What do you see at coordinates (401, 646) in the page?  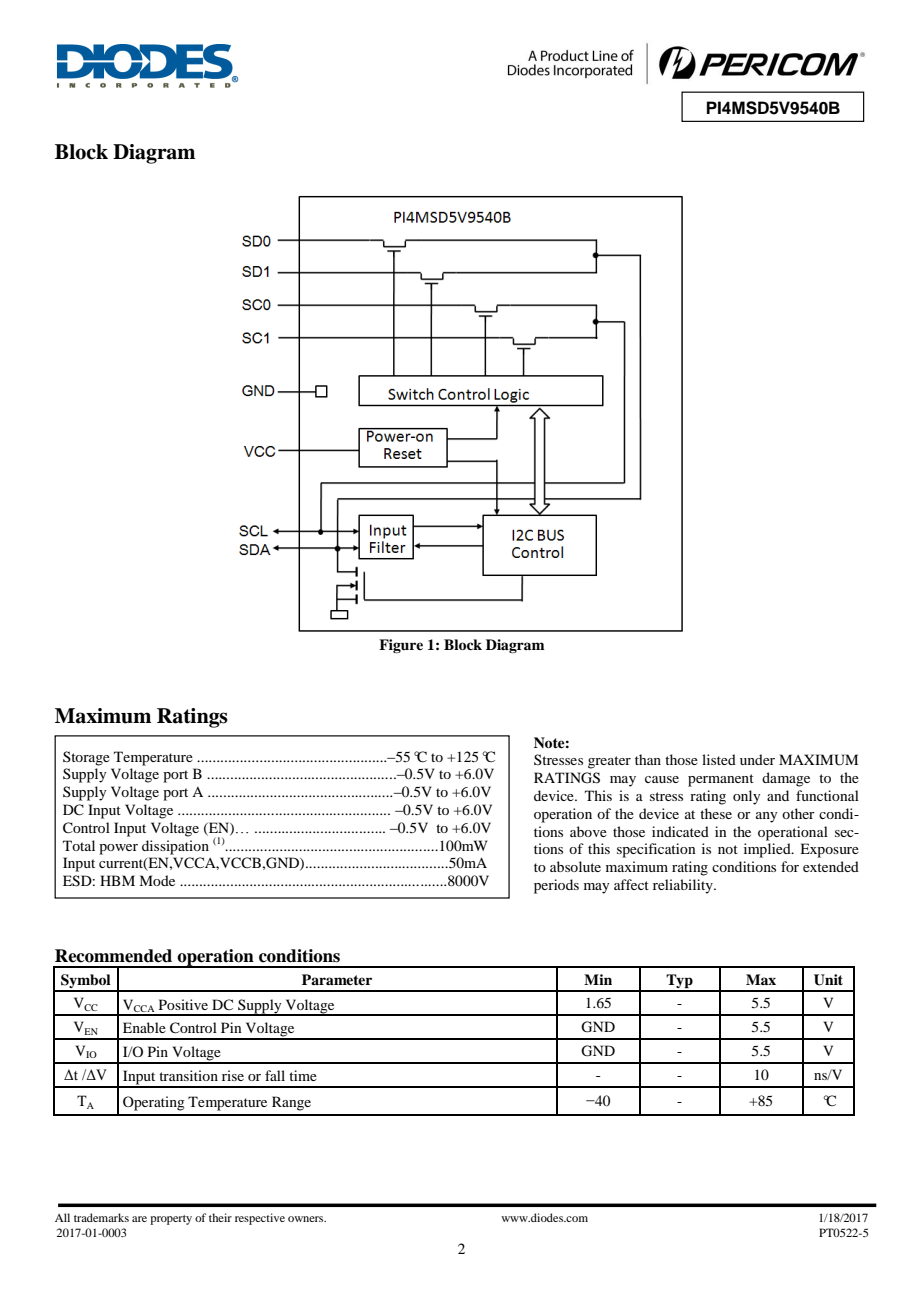 I see `Figure` at bounding box center [401, 646].
